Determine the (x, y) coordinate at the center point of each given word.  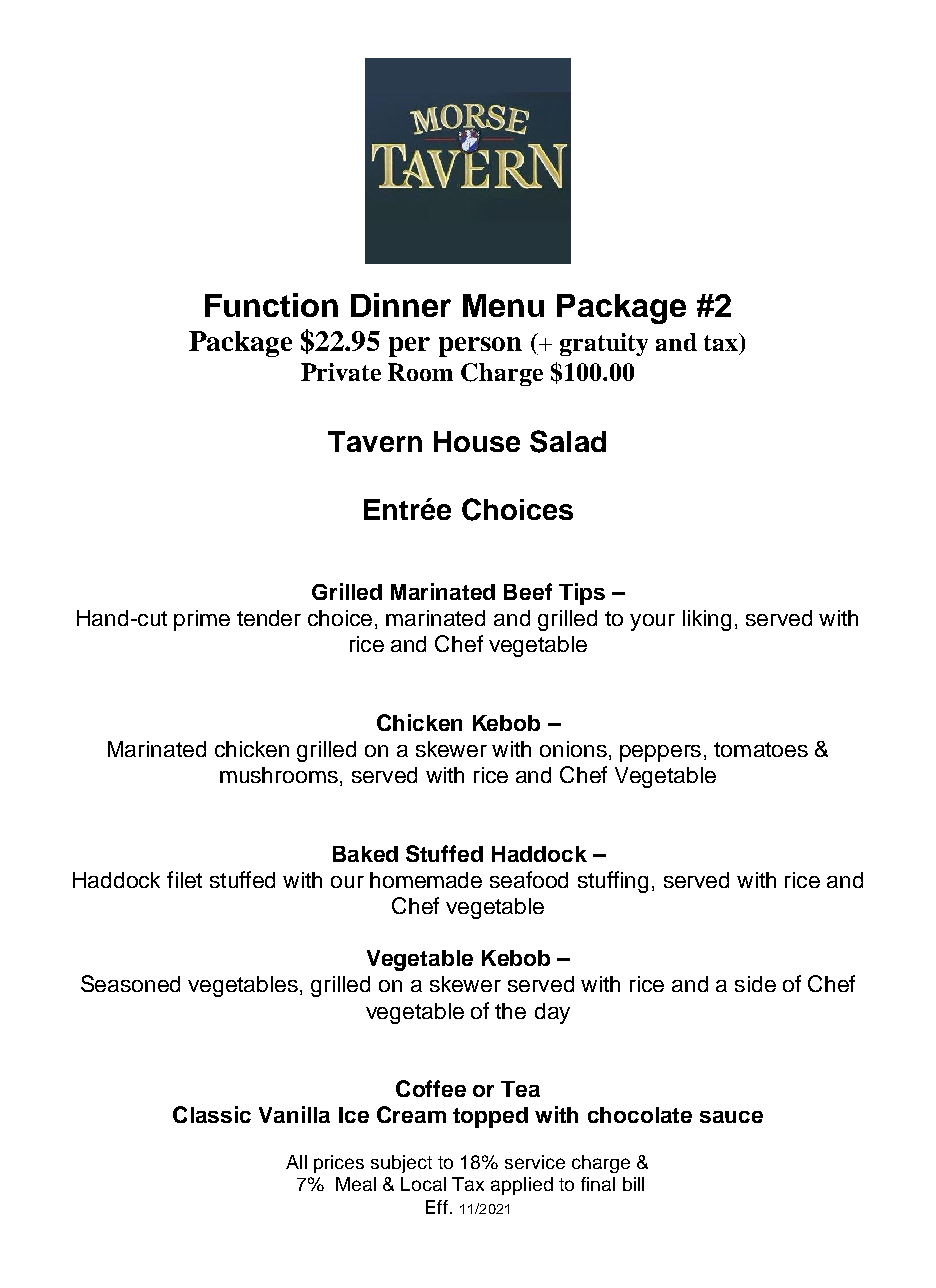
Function (271, 305)
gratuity (604, 344)
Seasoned (130, 983)
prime (202, 620)
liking (707, 620)
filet (184, 879)
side (755, 984)
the (510, 1011)
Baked (365, 854)
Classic (212, 1114)
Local (423, 1184)
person (480, 347)
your (652, 622)
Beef (528, 591)
